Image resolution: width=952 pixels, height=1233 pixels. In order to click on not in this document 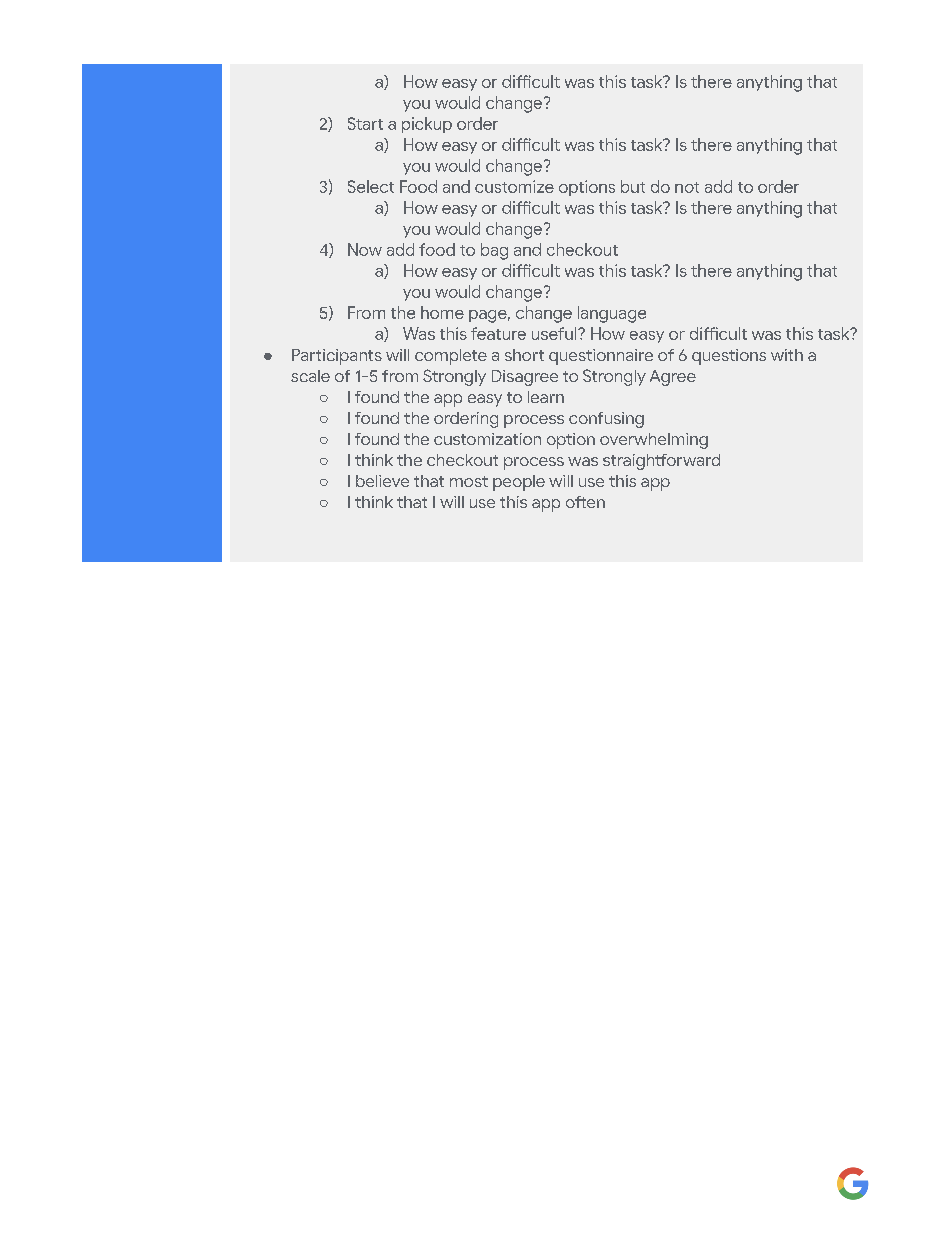, I will do `click(687, 187)`.
